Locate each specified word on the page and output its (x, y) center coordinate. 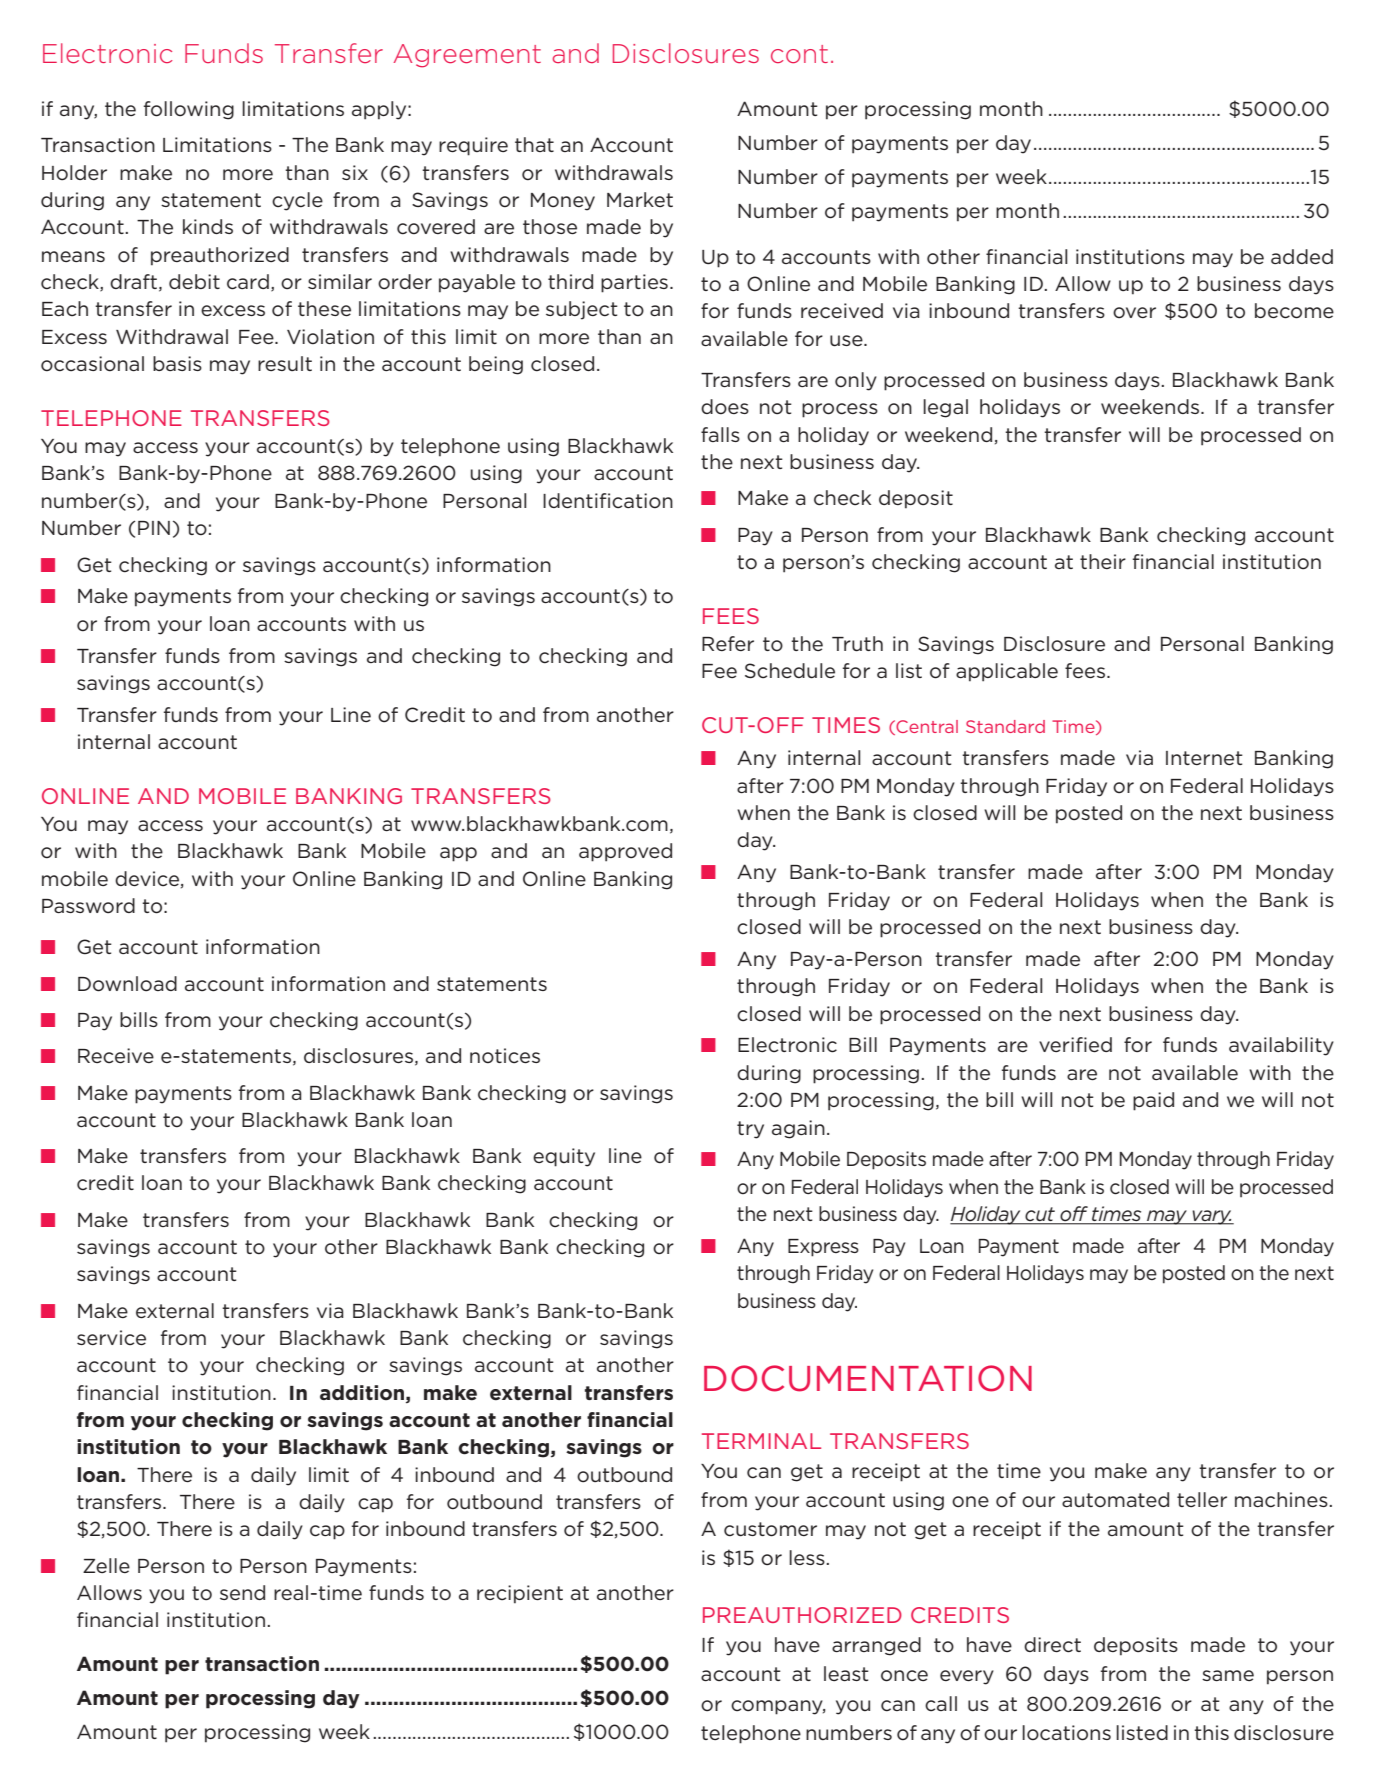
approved (625, 852)
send (242, 1593)
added (1302, 257)
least (846, 1673)
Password (88, 906)
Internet (1204, 758)
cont (799, 54)
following (189, 110)
